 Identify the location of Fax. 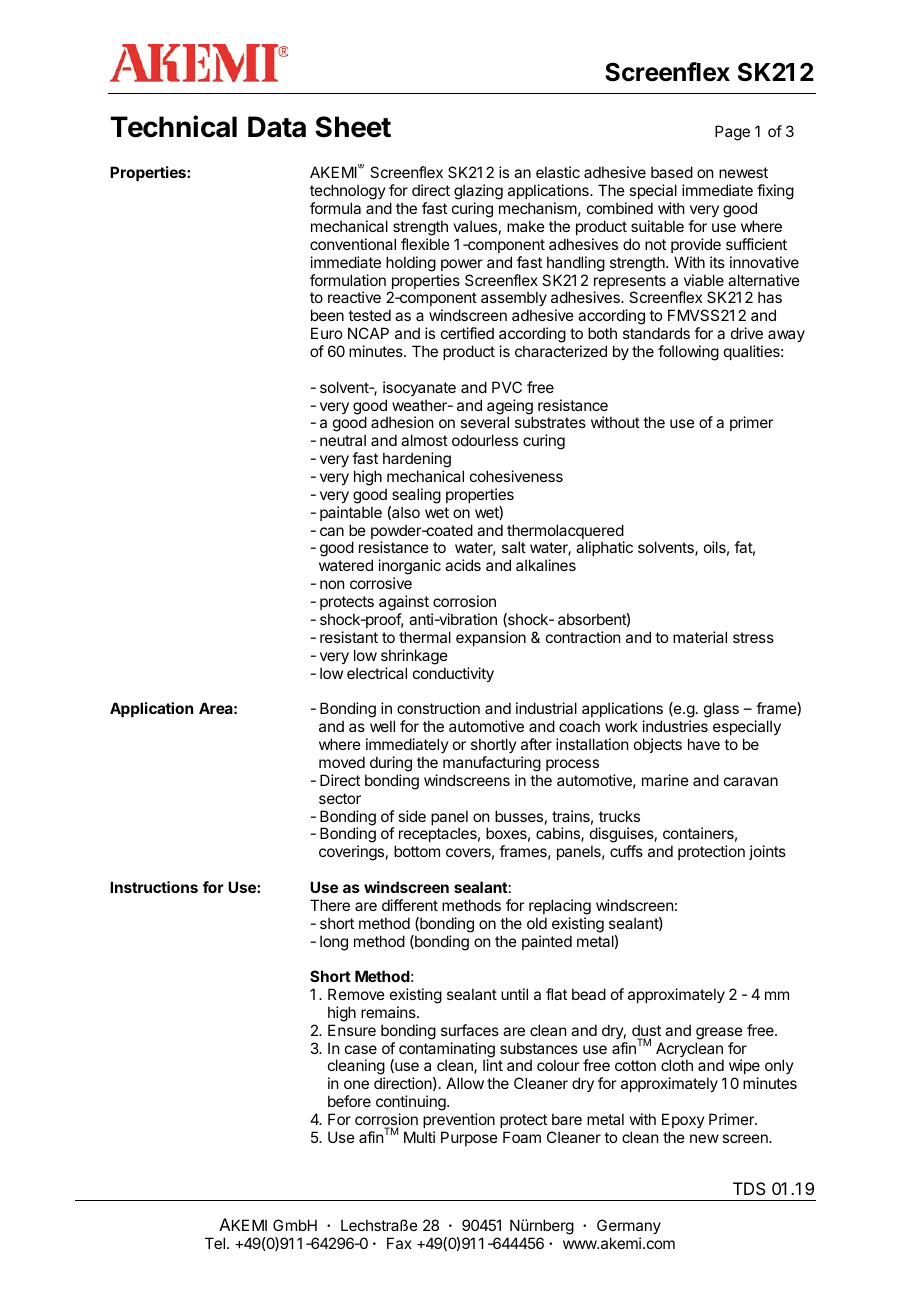
(399, 1243).
